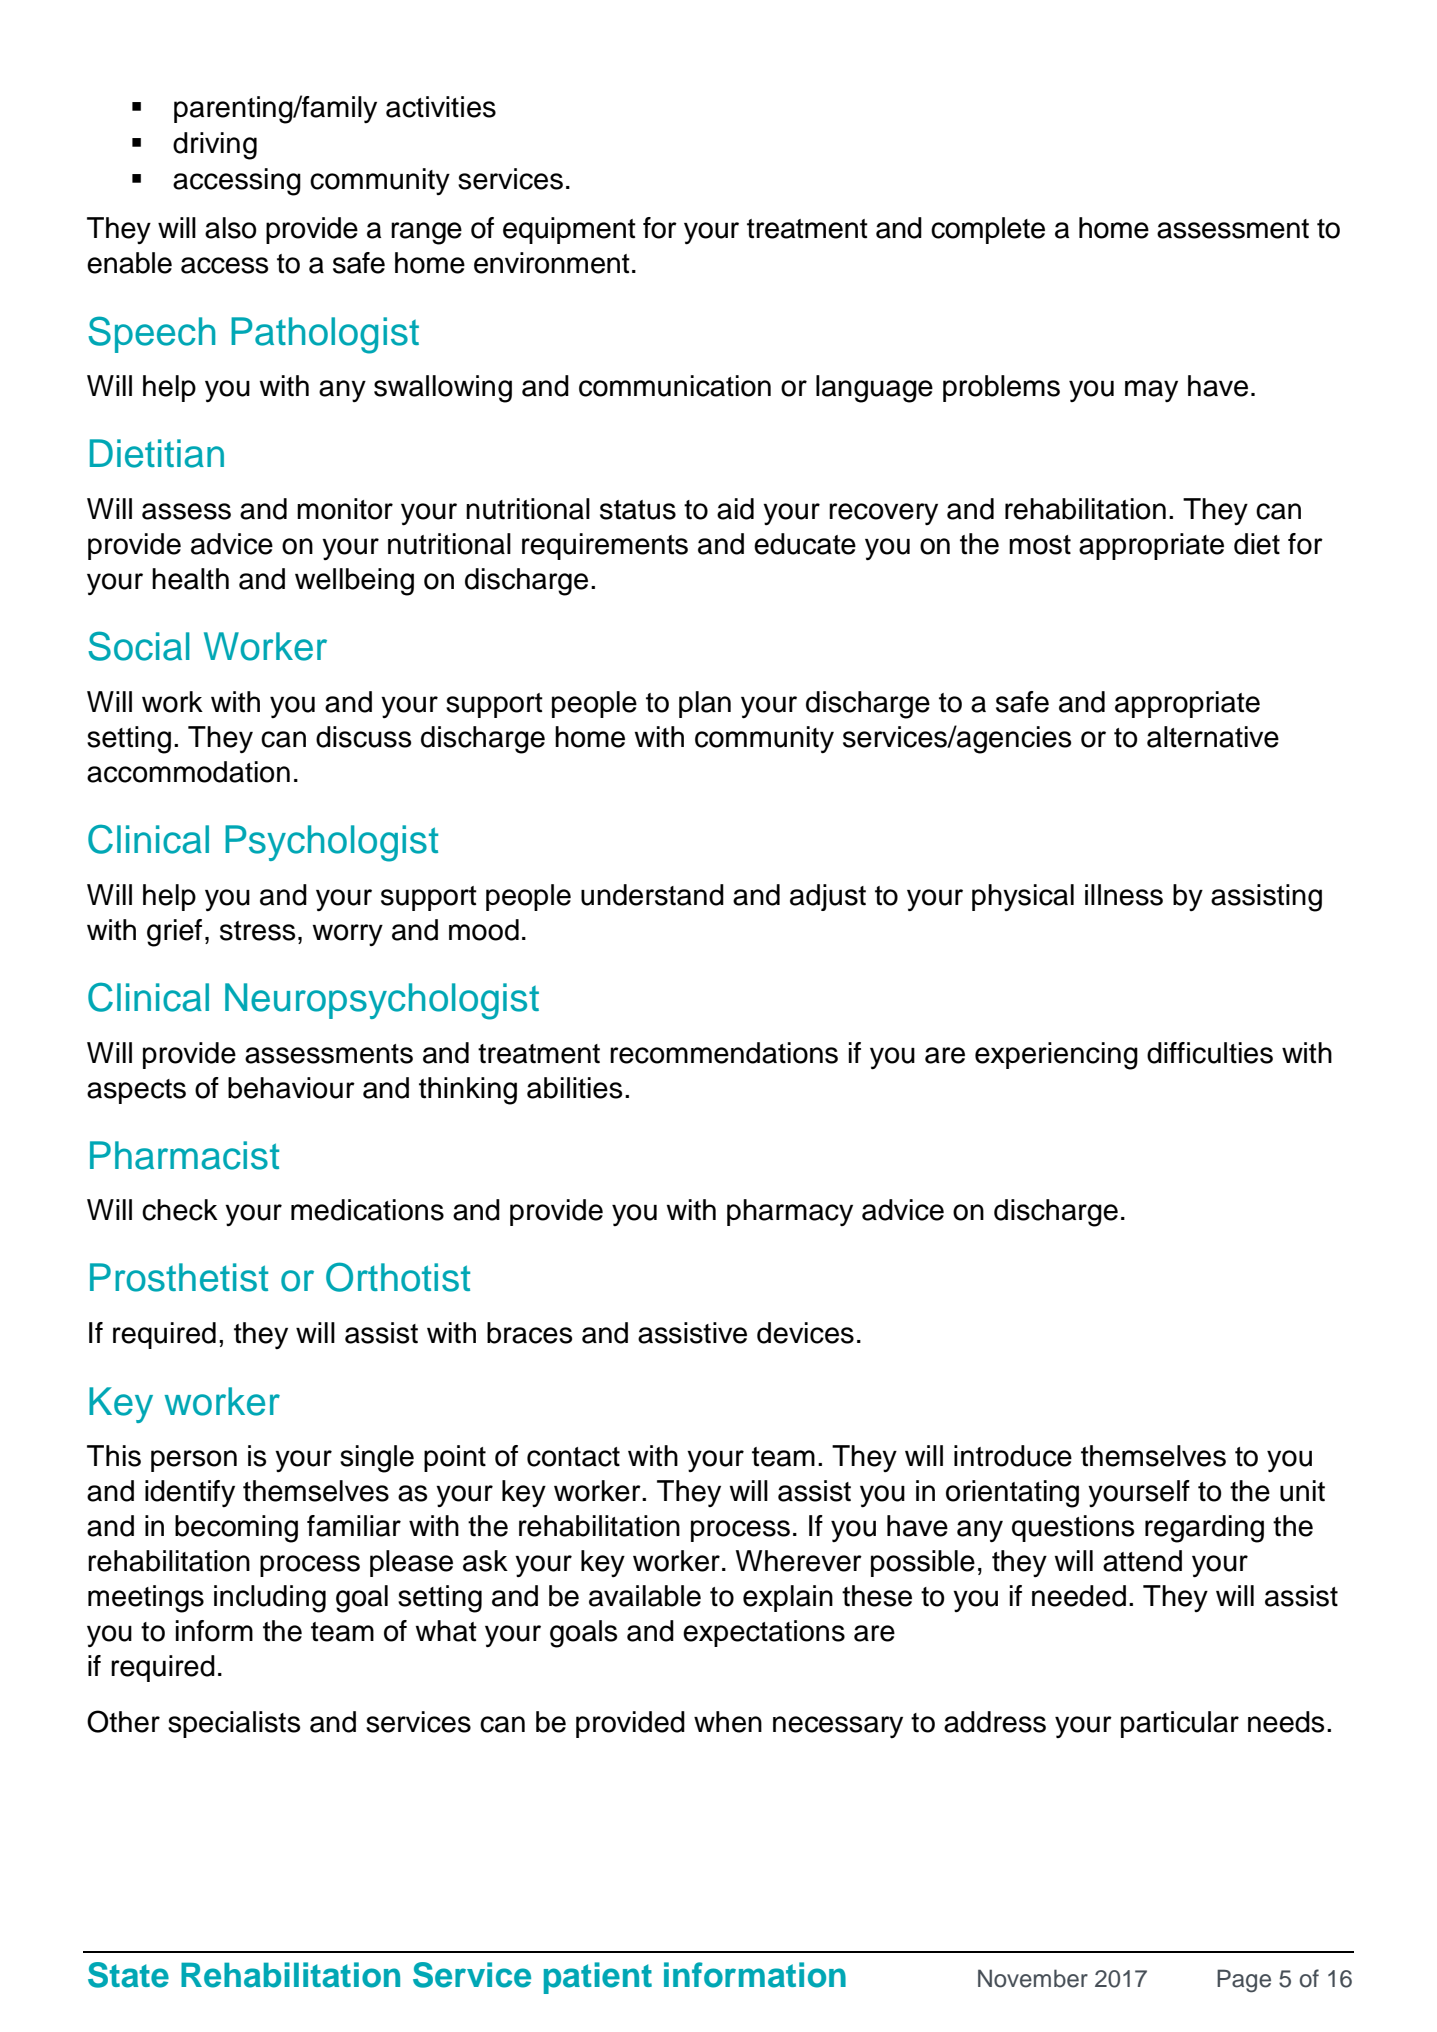 Image resolution: width=1437 pixels, height=2032 pixels. Describe the element at coordinates (724, 1053) in the image. I see `recommendations` at that location.
